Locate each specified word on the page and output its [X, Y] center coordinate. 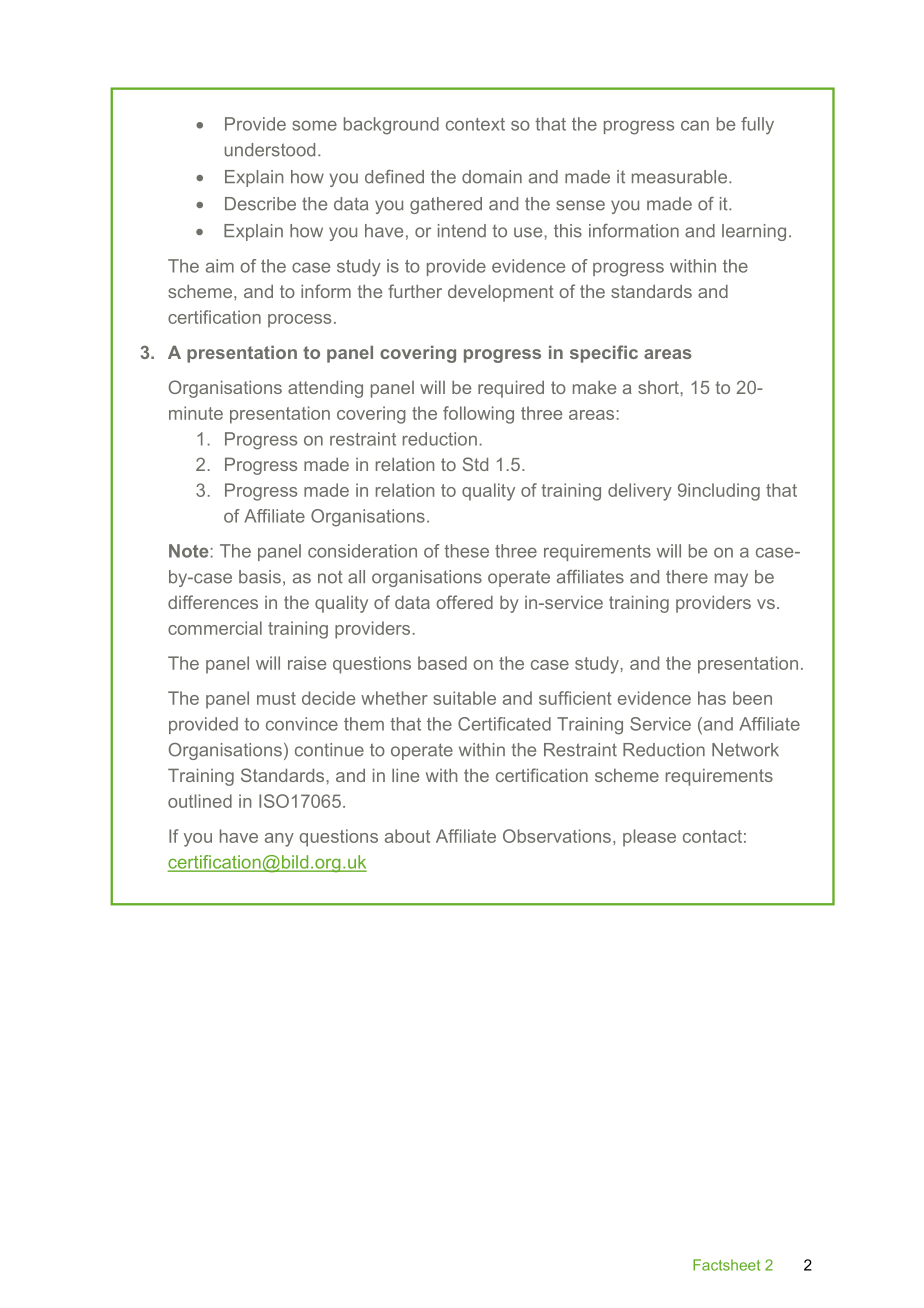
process [299, 321]
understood [270, 150]
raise [307, 663]
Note [188, 551]
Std [475, 464]
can [695, 125]
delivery [640, 492]
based [442, 663]
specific [604, 354]
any [279, 840]
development [501, 293]
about [407, 836]
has [712, 698]
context [475, 124]
